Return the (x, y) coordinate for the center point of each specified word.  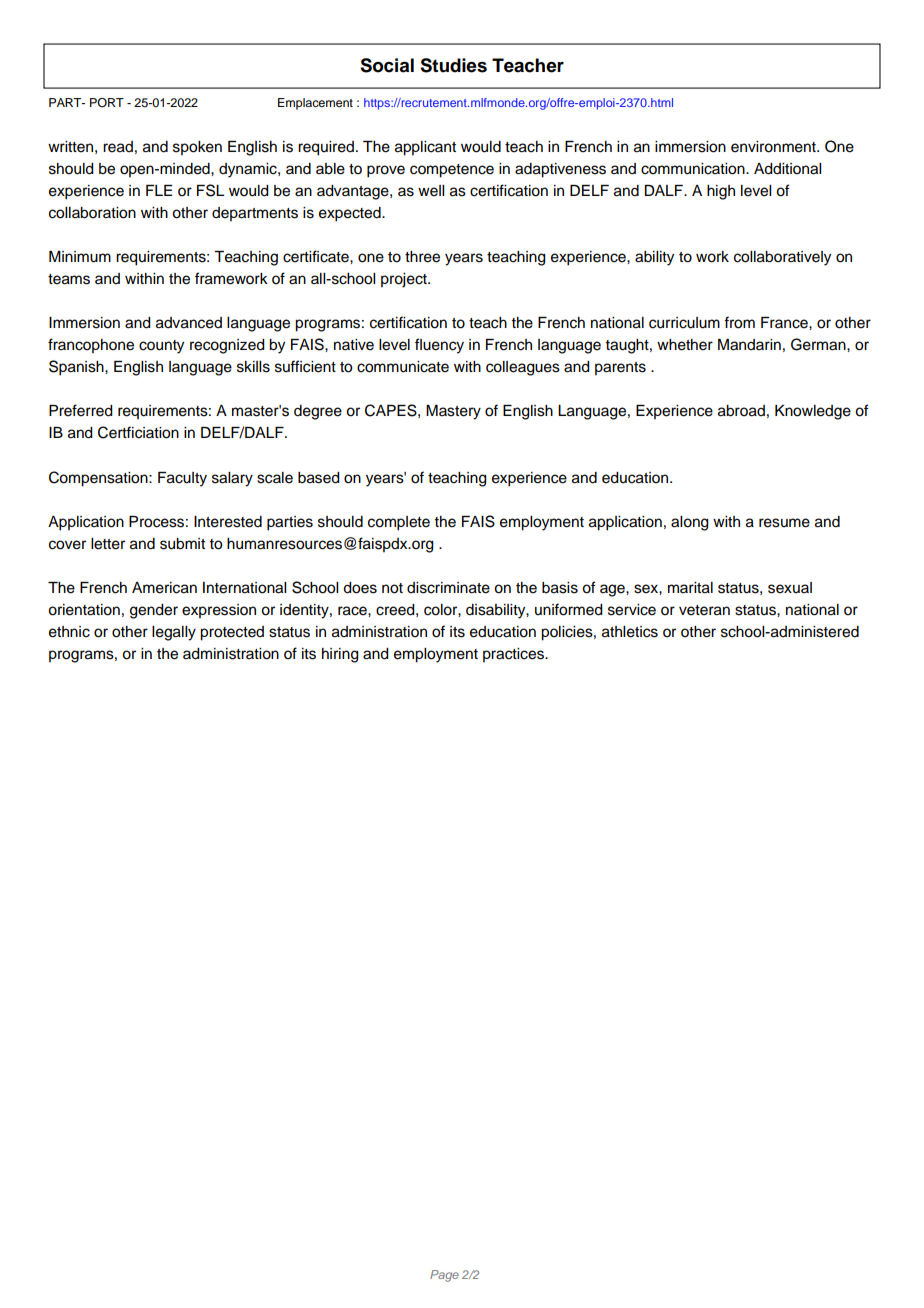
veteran (704, 610)
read (118, 147)
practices (514, 655)
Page (444, 1276)
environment (774, 147)
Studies (453, 65)
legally (174, 633)
